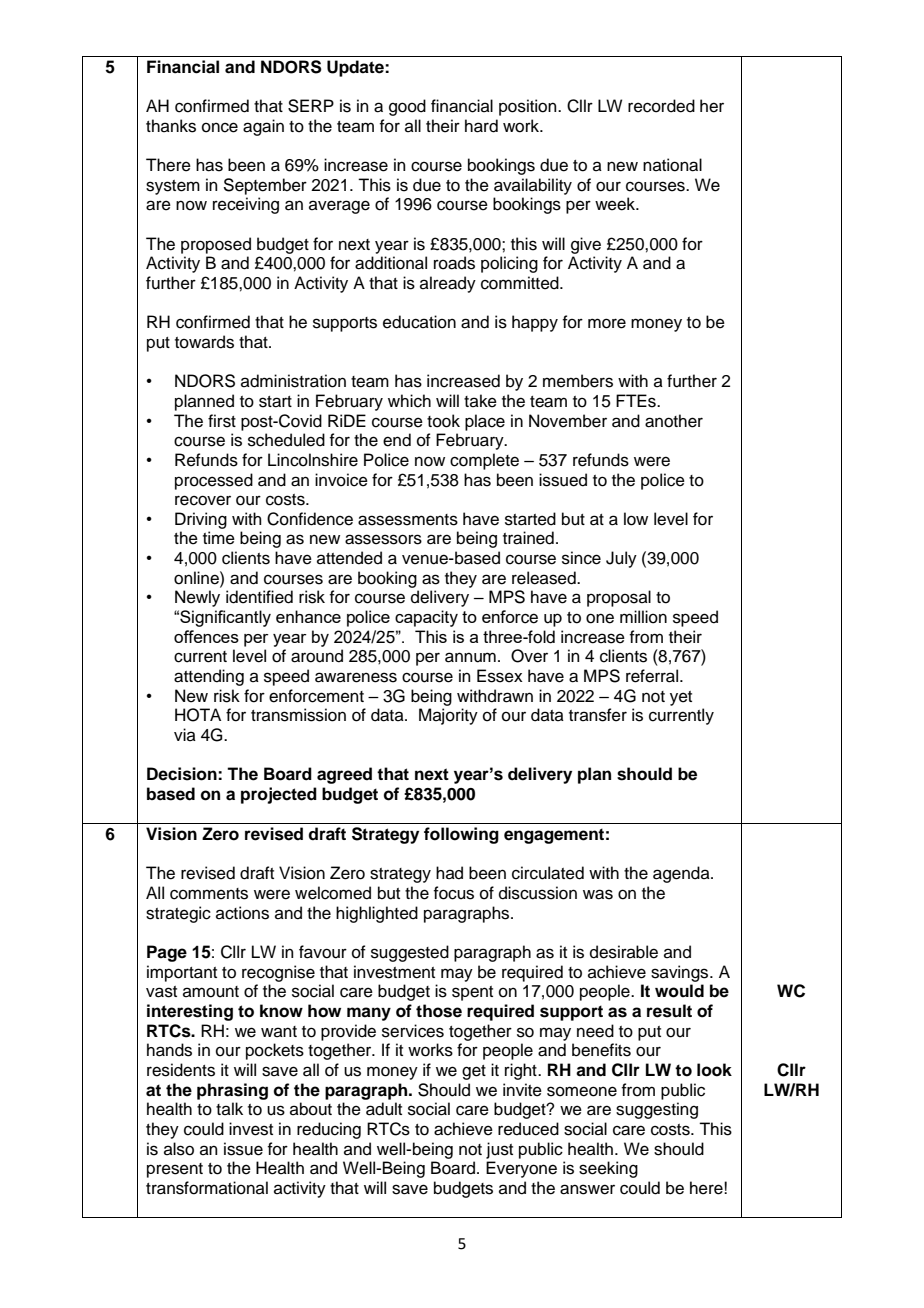 The image size is (924, 1308). Describe the element at coordinates (681, 698) in the screenshot. I see `yet` at that location.
